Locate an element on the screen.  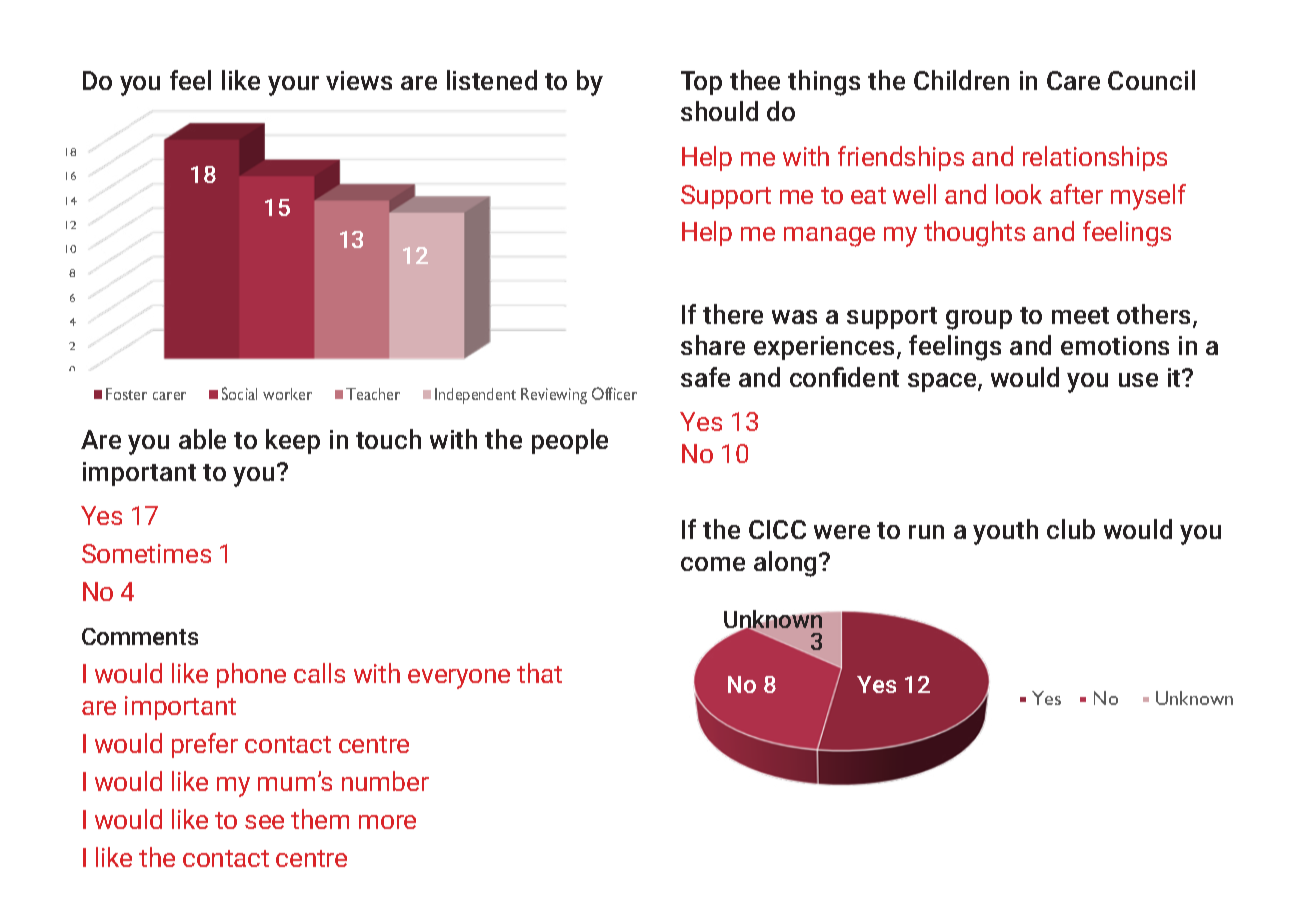
able is located at coordinates (202, 439).
